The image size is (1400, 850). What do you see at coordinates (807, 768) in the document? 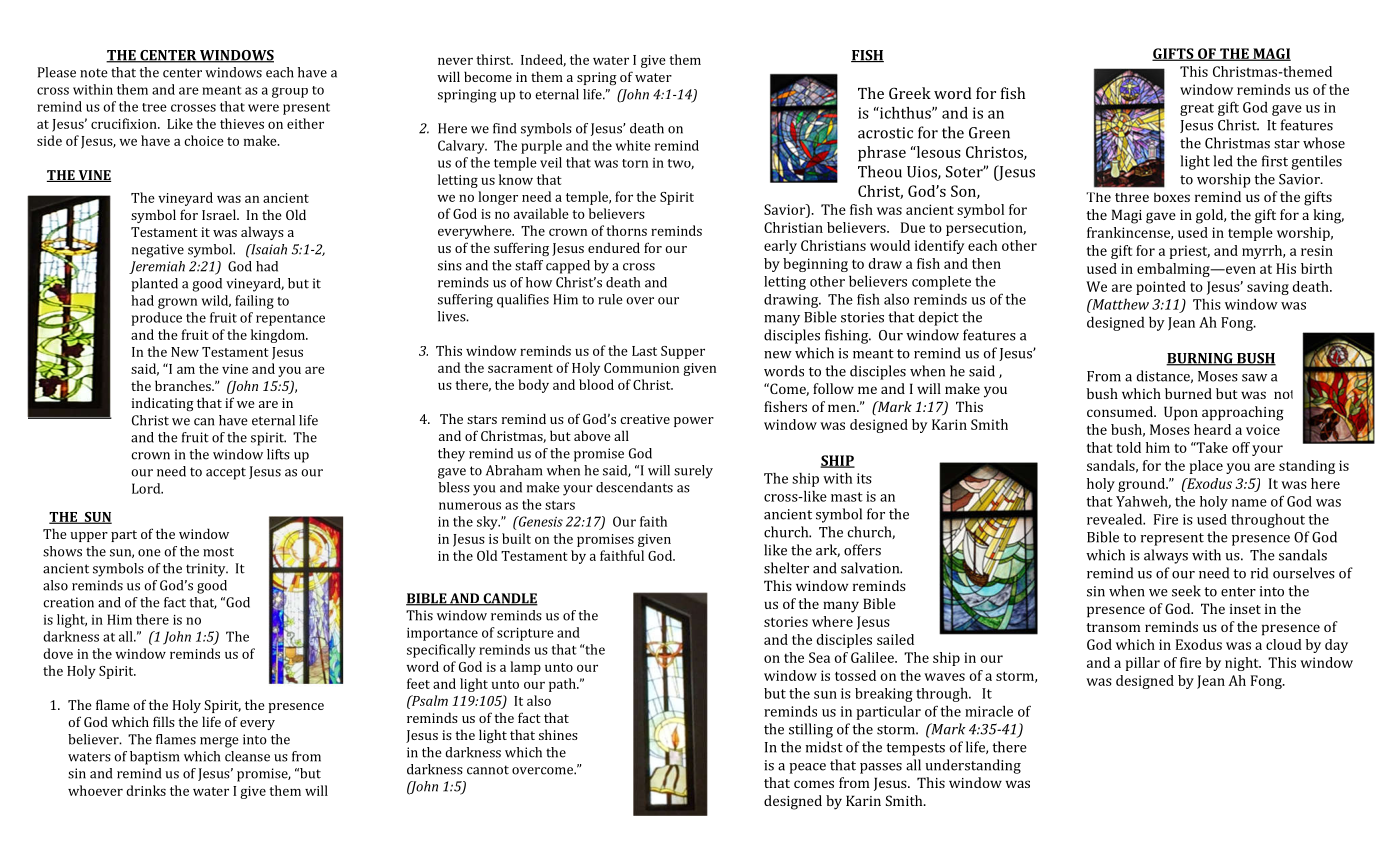
I see `peace` at bounding box center [807, 768].
